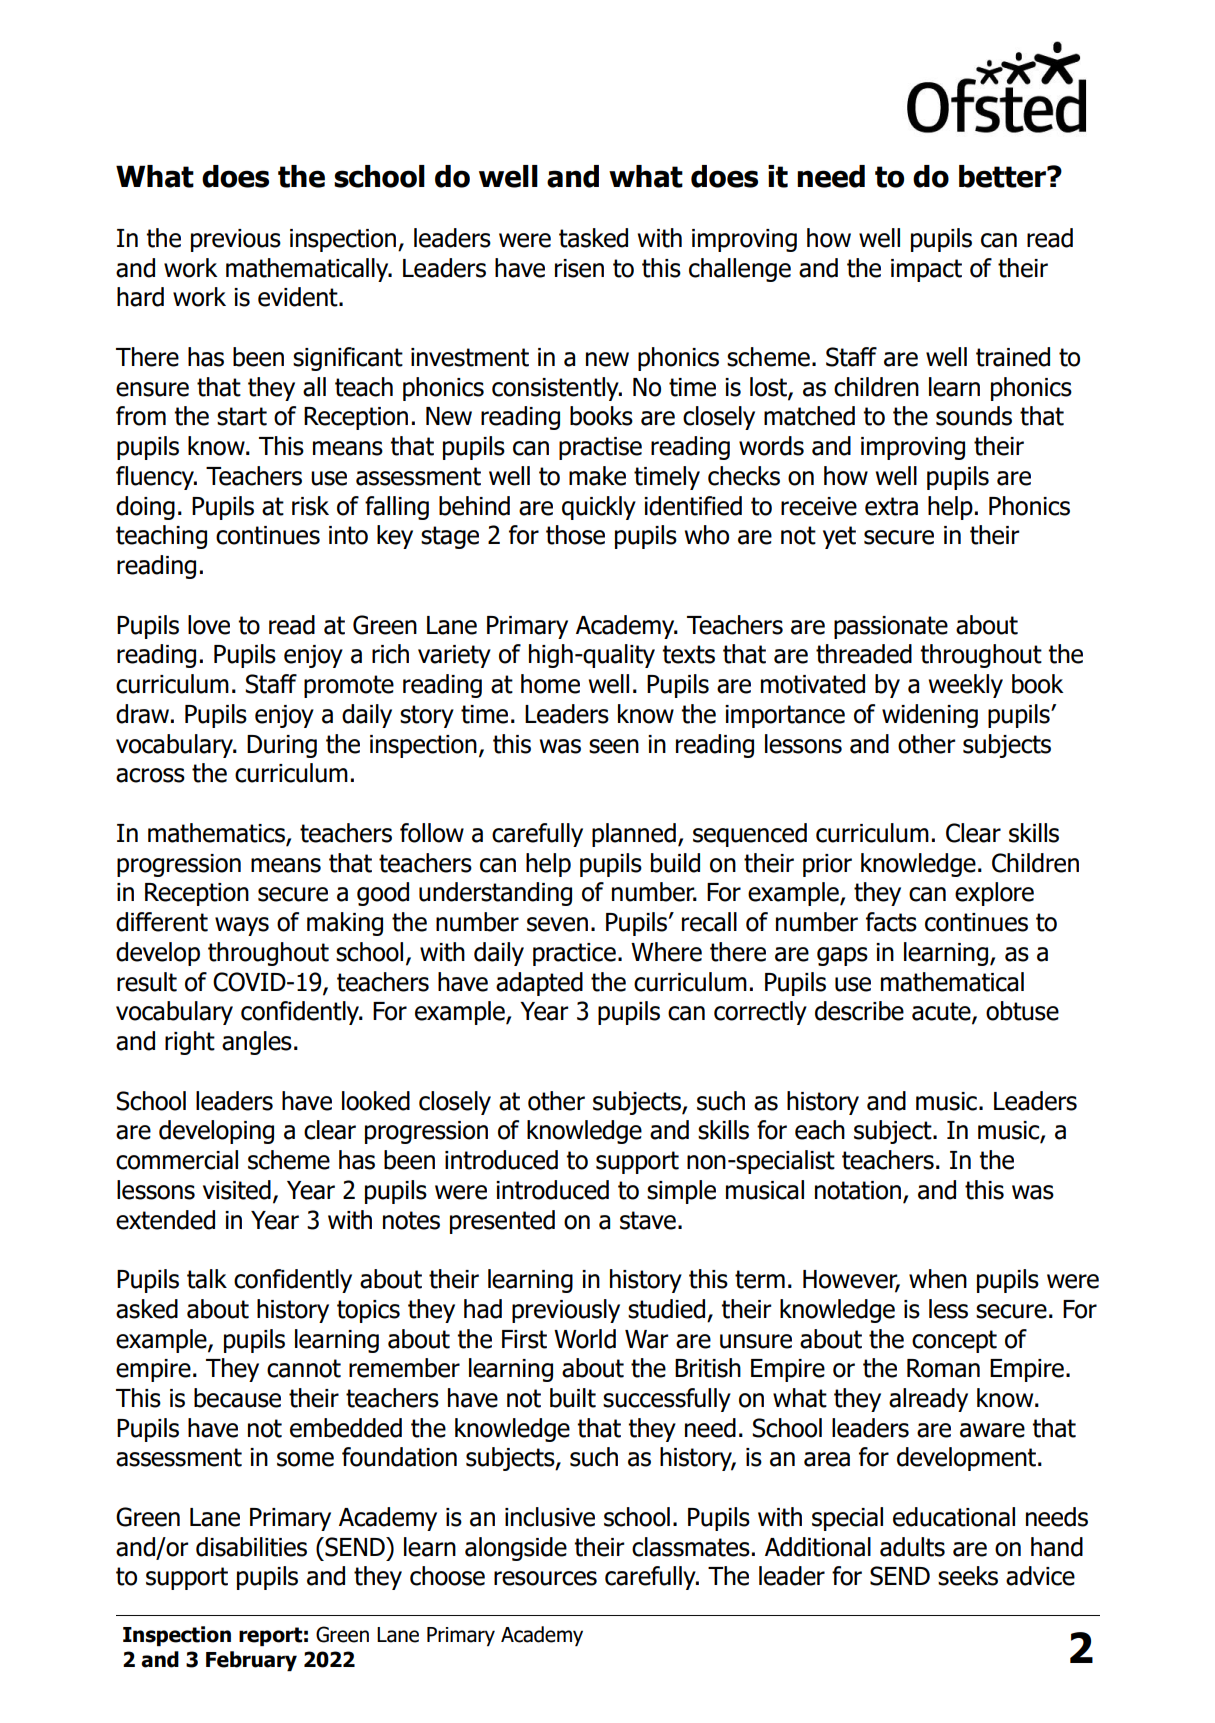  I want to click on those, so click(575, 535).
